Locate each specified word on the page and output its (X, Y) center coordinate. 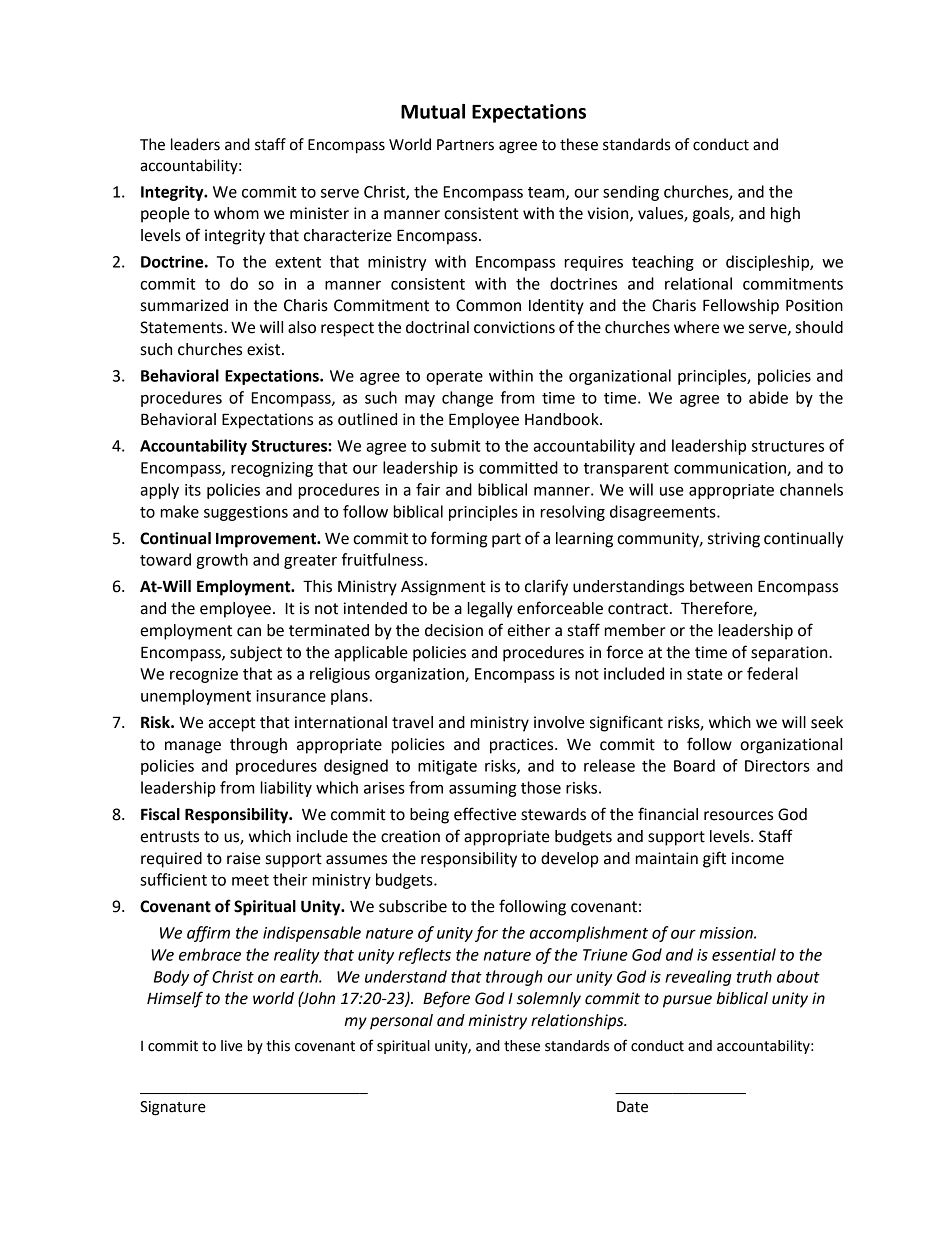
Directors (777, 766)
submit (456, 445)
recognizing (272, 469)
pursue (687, 1001)
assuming (483, 789)
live (232, 1046)
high (785, 215)
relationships (578, 1022)
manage (193, 747)
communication (731, 469)
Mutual (433, 111)
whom (236, 213)
